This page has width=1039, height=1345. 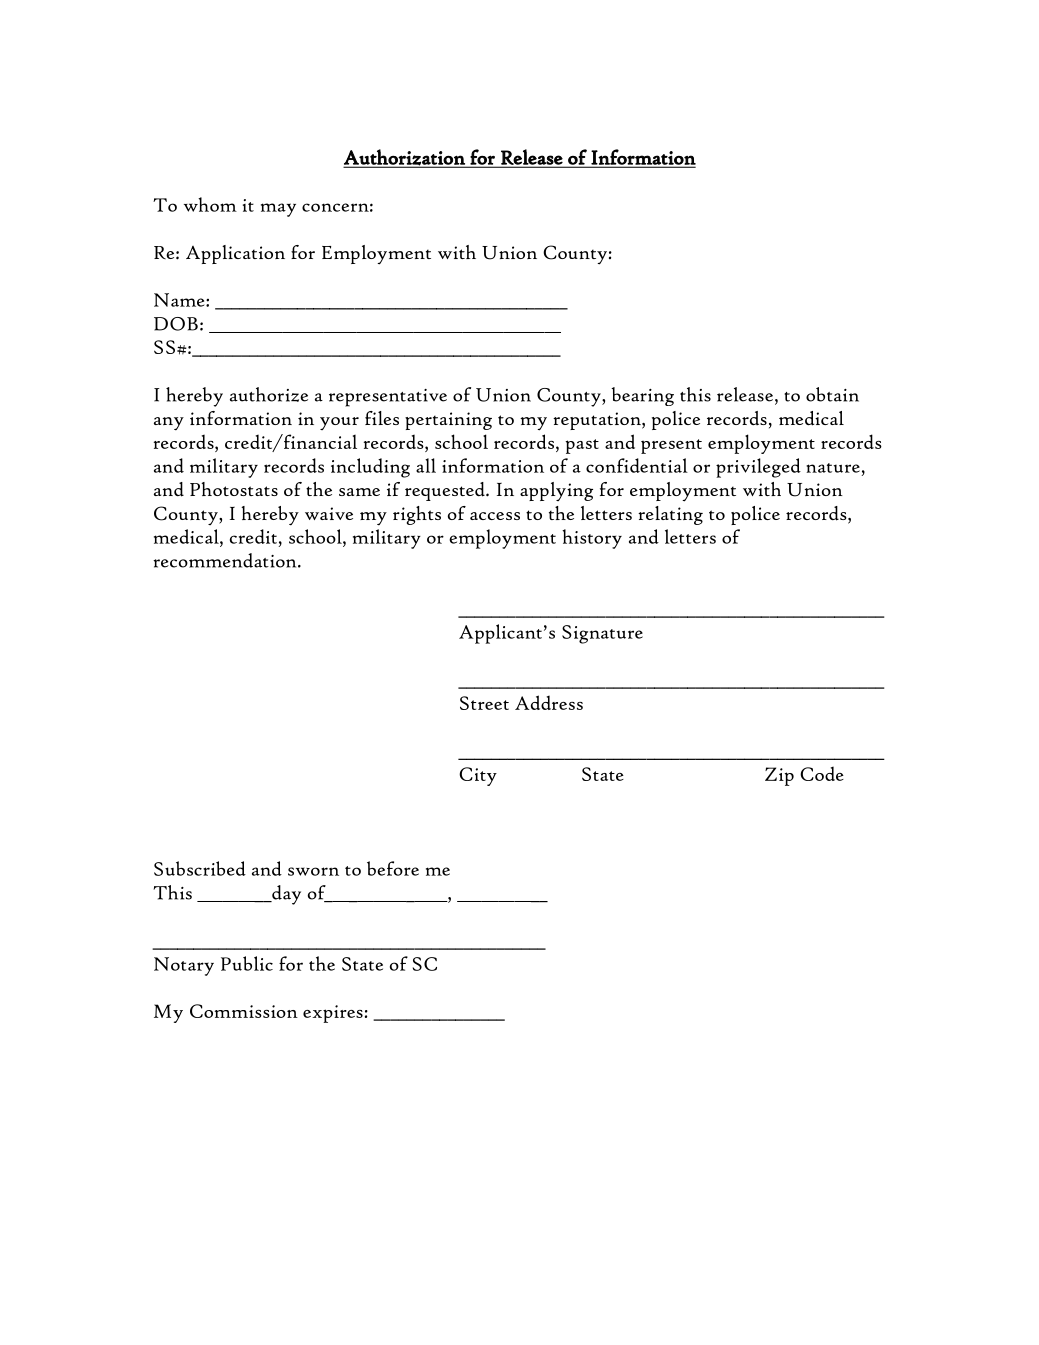 I want to click on Authorization, so click(x=405, y=158).
